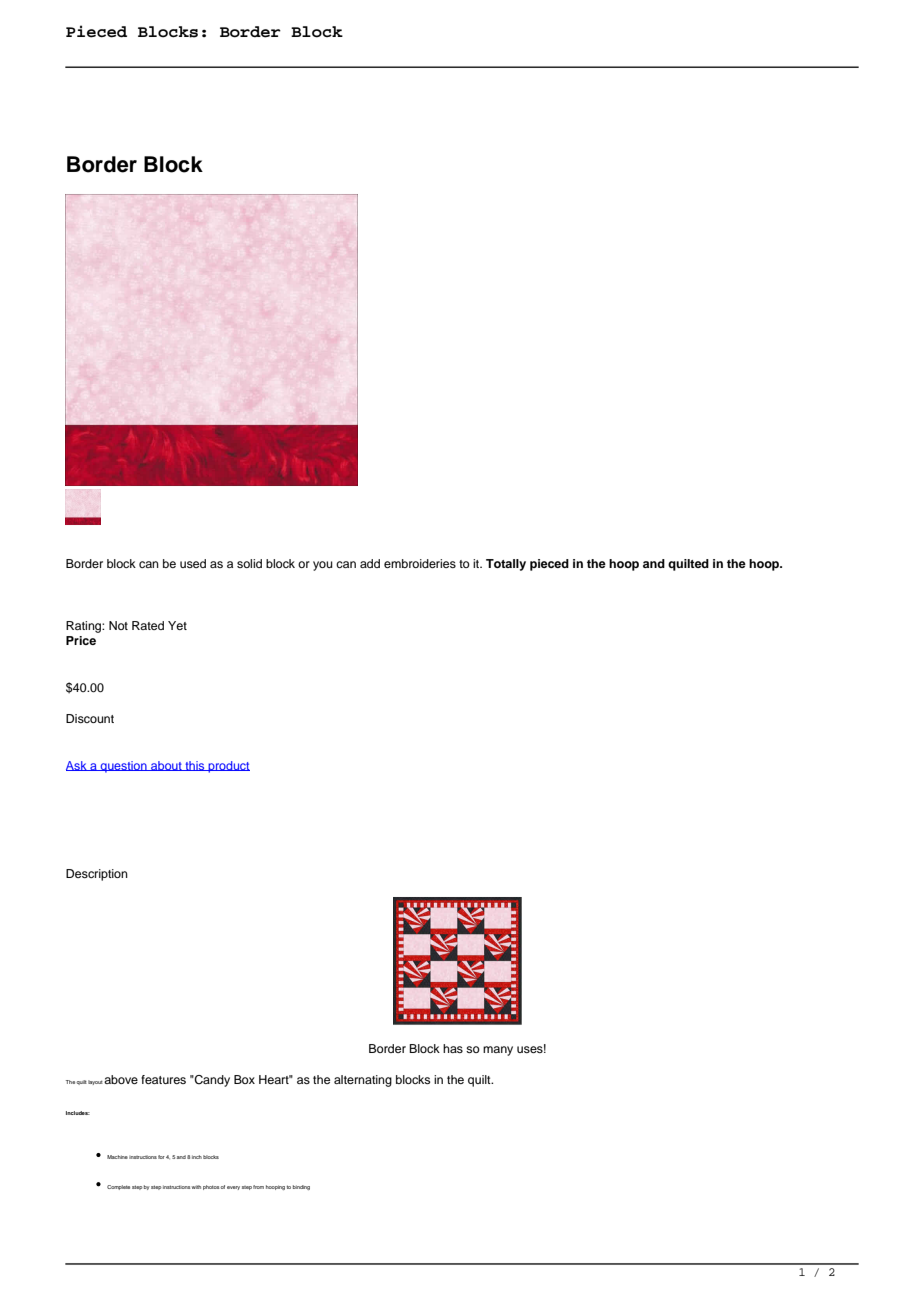 This screenshot has width=924, height=1308. What do you see at coordinates (228, 767) in the screenshot?
I see `product` at bounding box center [228, 767].
